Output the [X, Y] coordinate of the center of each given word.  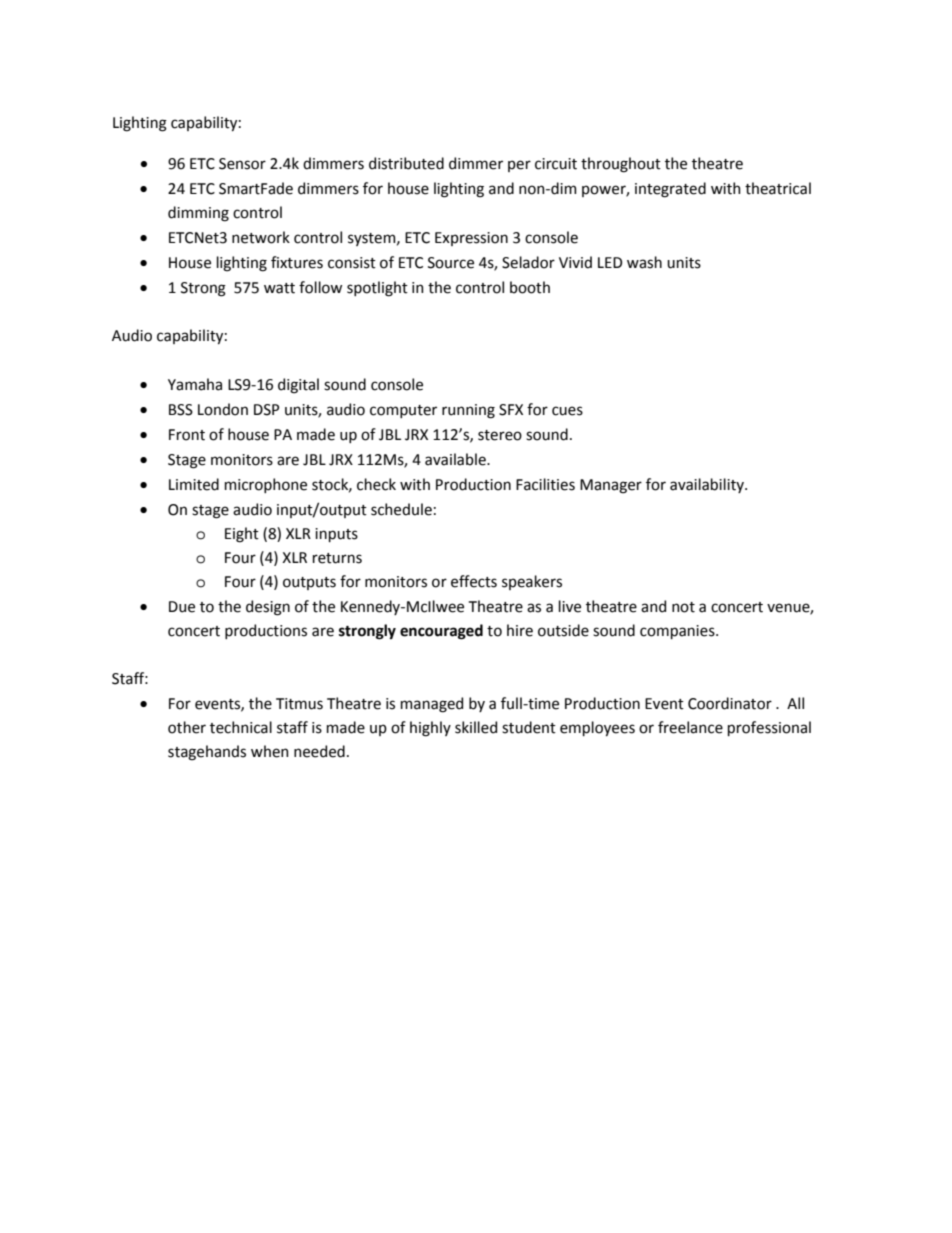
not [683, 607]
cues [567, 411]
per [519, 166]
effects [474, 581]
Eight [242, 535]
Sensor [242, 164]
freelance [690, 727]
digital [298, 386]
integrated [670, 190]
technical [241, 727]
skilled [476, 727]
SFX [511, 410]
